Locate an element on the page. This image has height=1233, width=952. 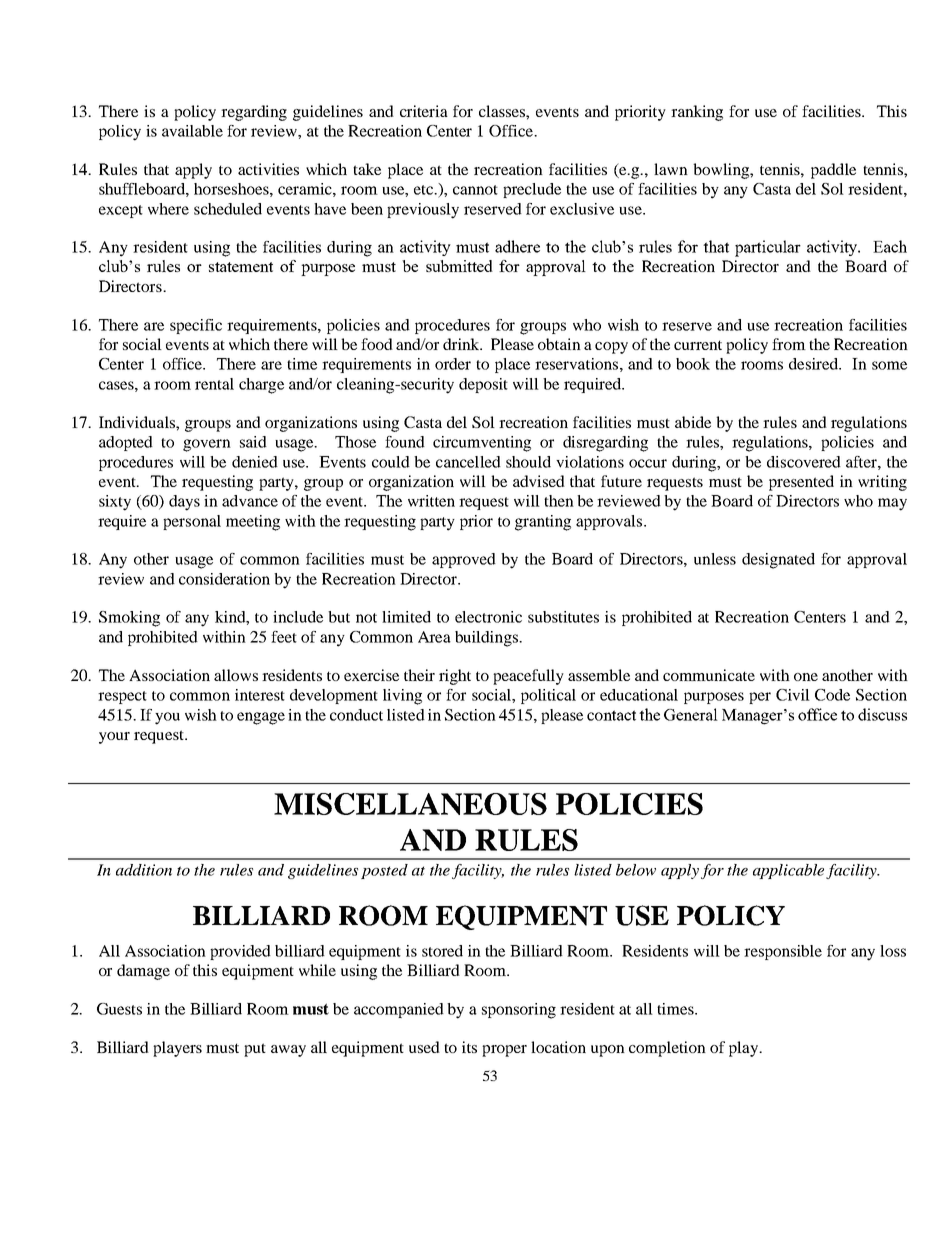
cannot is located at coordinates (475, 190).
